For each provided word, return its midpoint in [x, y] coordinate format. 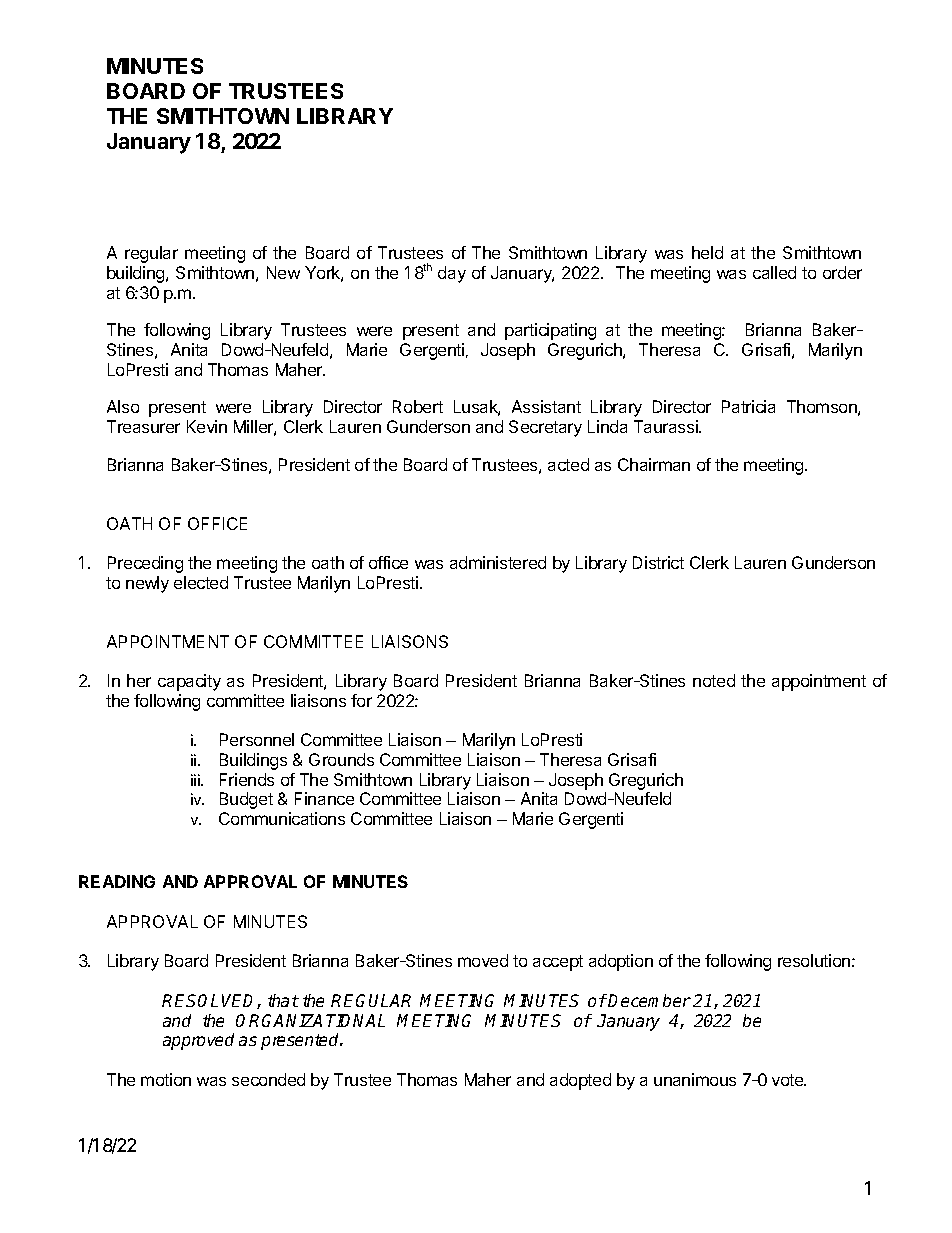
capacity [189, 682]
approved [198, 1041]
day [452, 274]
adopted [580, 1081]
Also [123, 406]
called [774, 272]
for [361, 700]
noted [714, 680]
